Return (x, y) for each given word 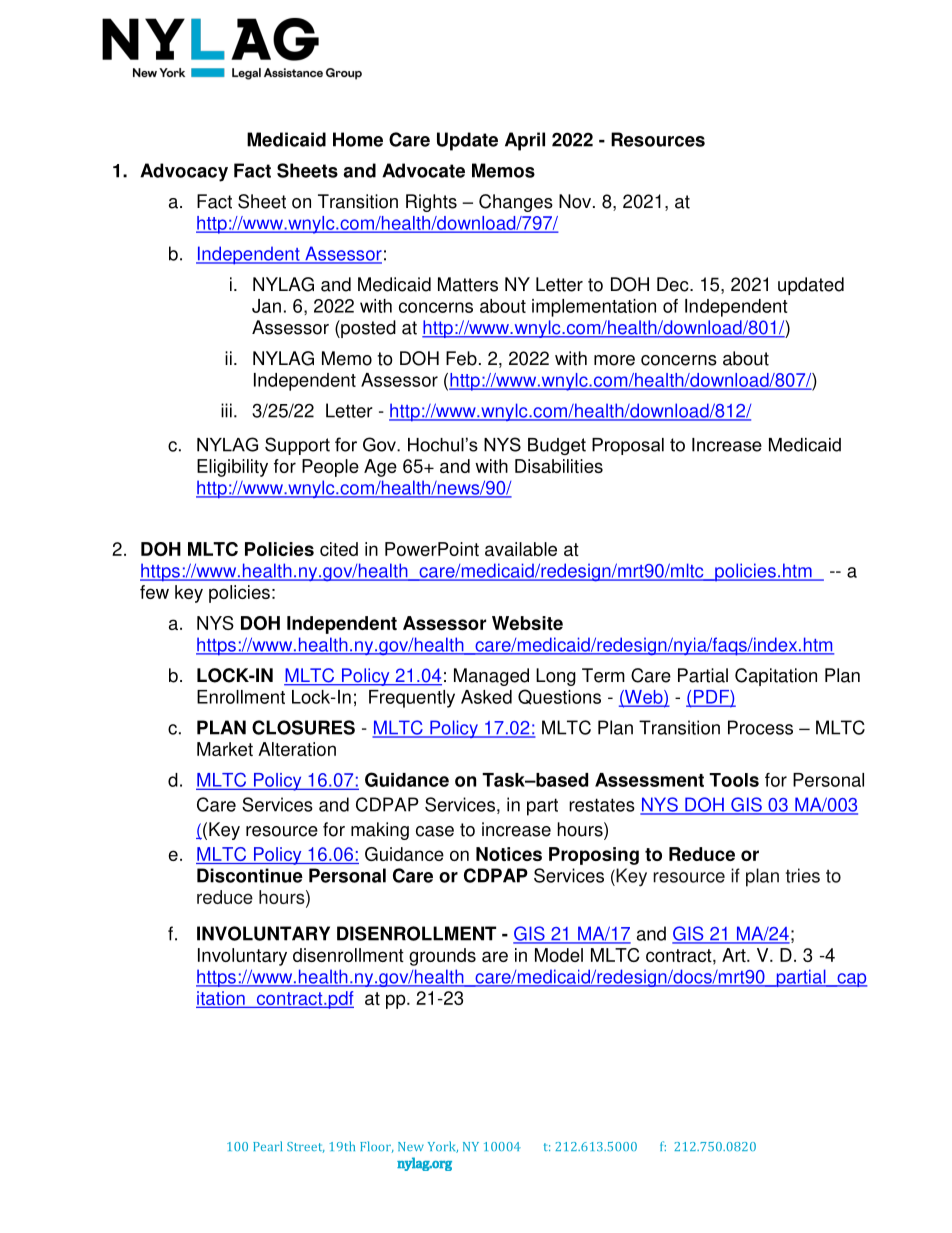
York (443, 1147)
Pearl (267, 1146)
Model (559, 955)
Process (760, 727)
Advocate (423, 170)
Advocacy (184, 172)
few (154, 592)
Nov (576, 201)
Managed (491, 677)
